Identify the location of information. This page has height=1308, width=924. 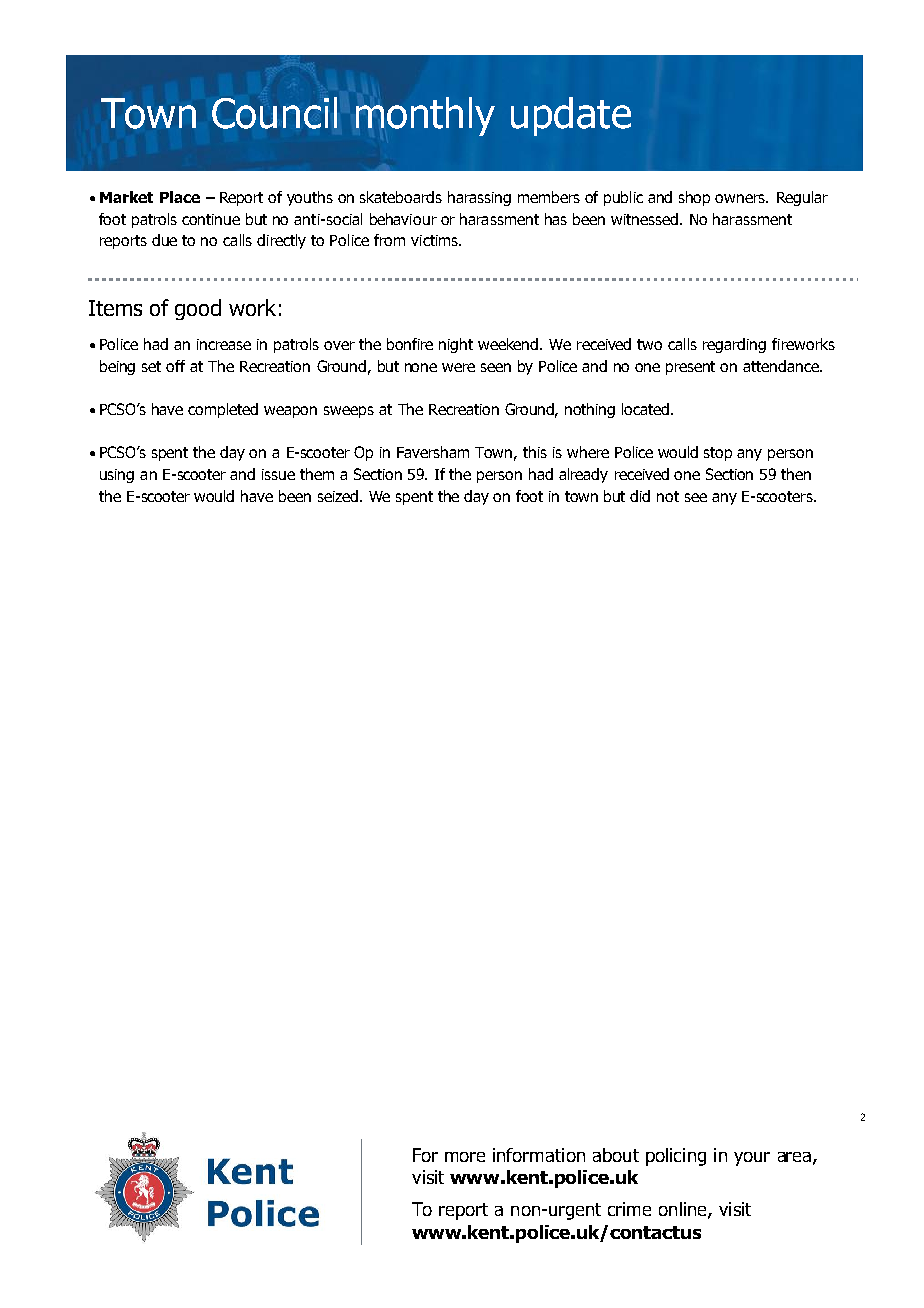
(539, 1155).
